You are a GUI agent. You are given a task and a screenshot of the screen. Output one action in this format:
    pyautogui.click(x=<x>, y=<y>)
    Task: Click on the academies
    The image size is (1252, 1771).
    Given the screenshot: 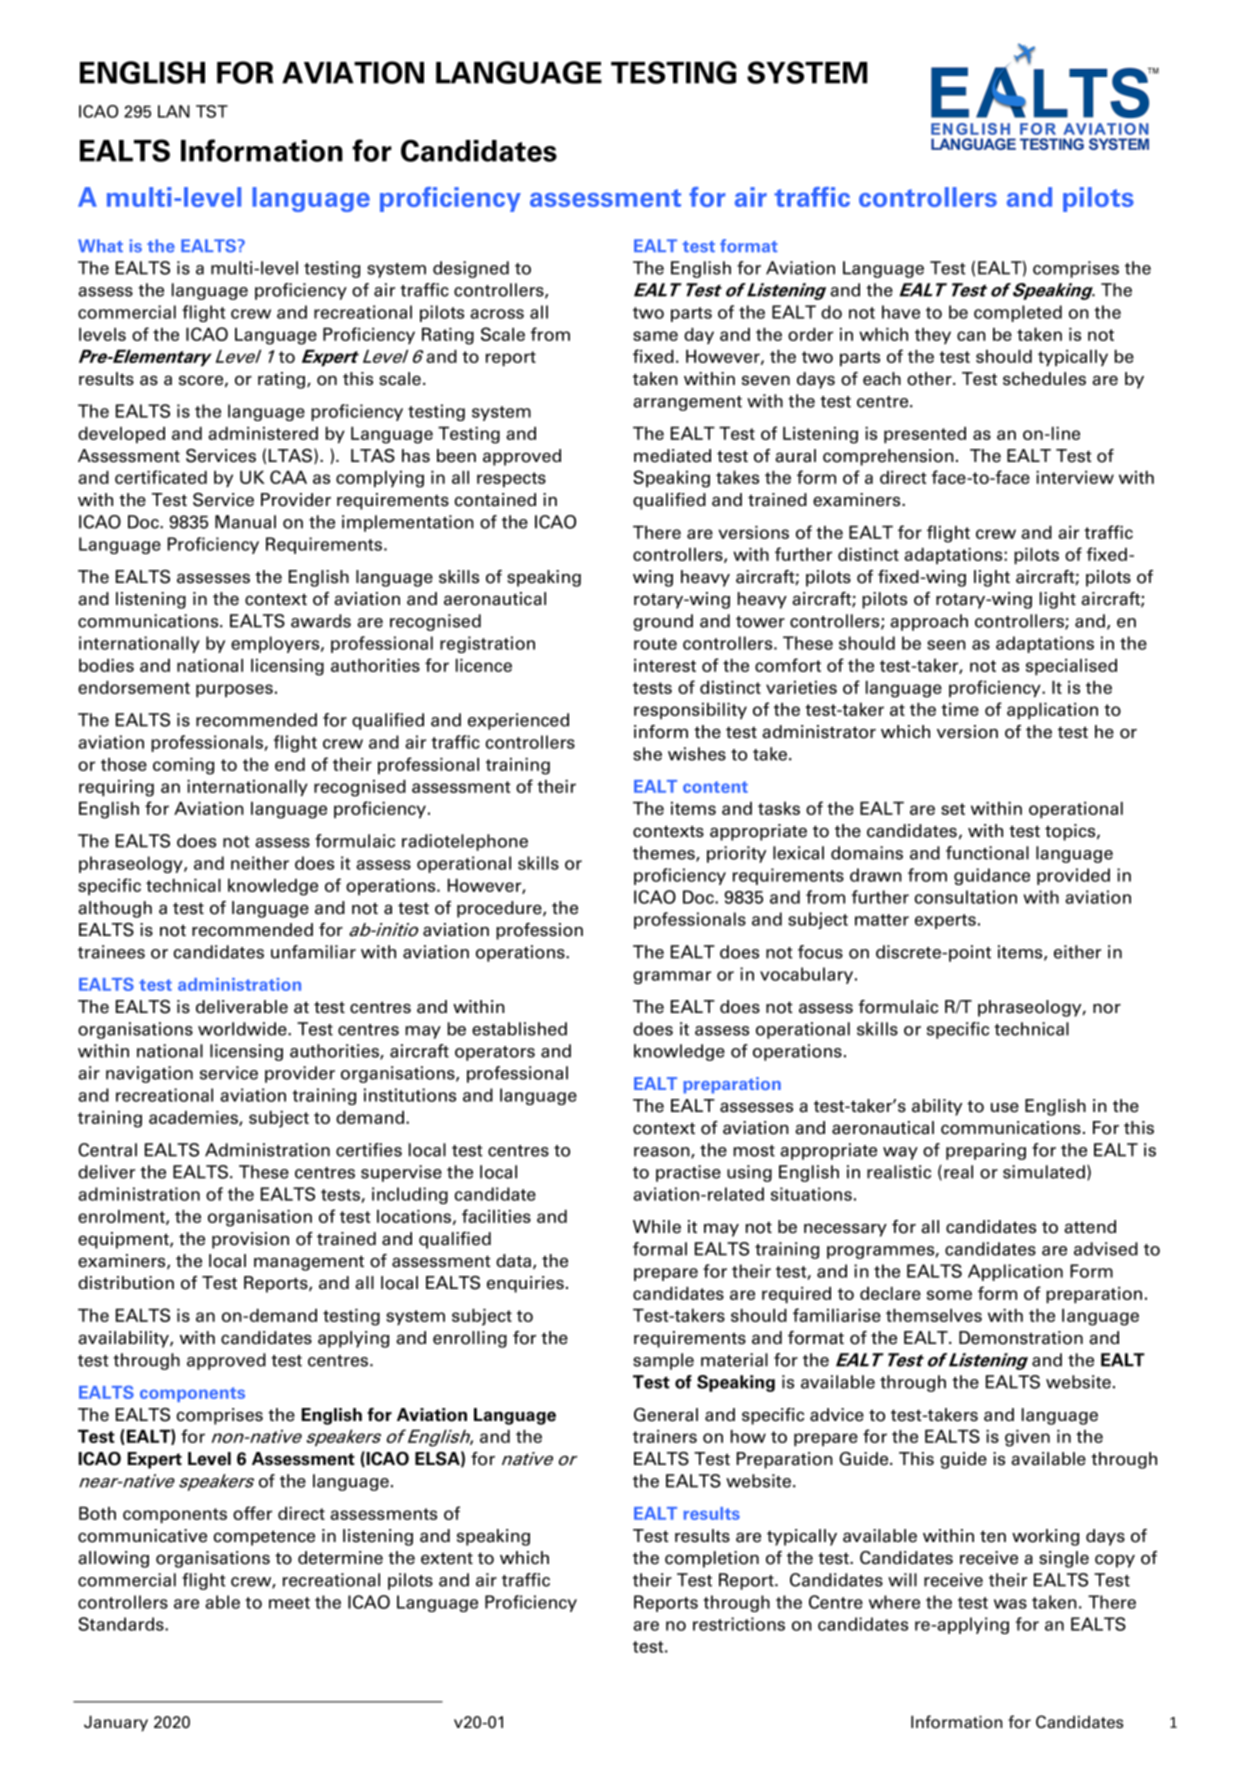 What is the action you would take?
    pyautogui.click(x=194, y=1118)
